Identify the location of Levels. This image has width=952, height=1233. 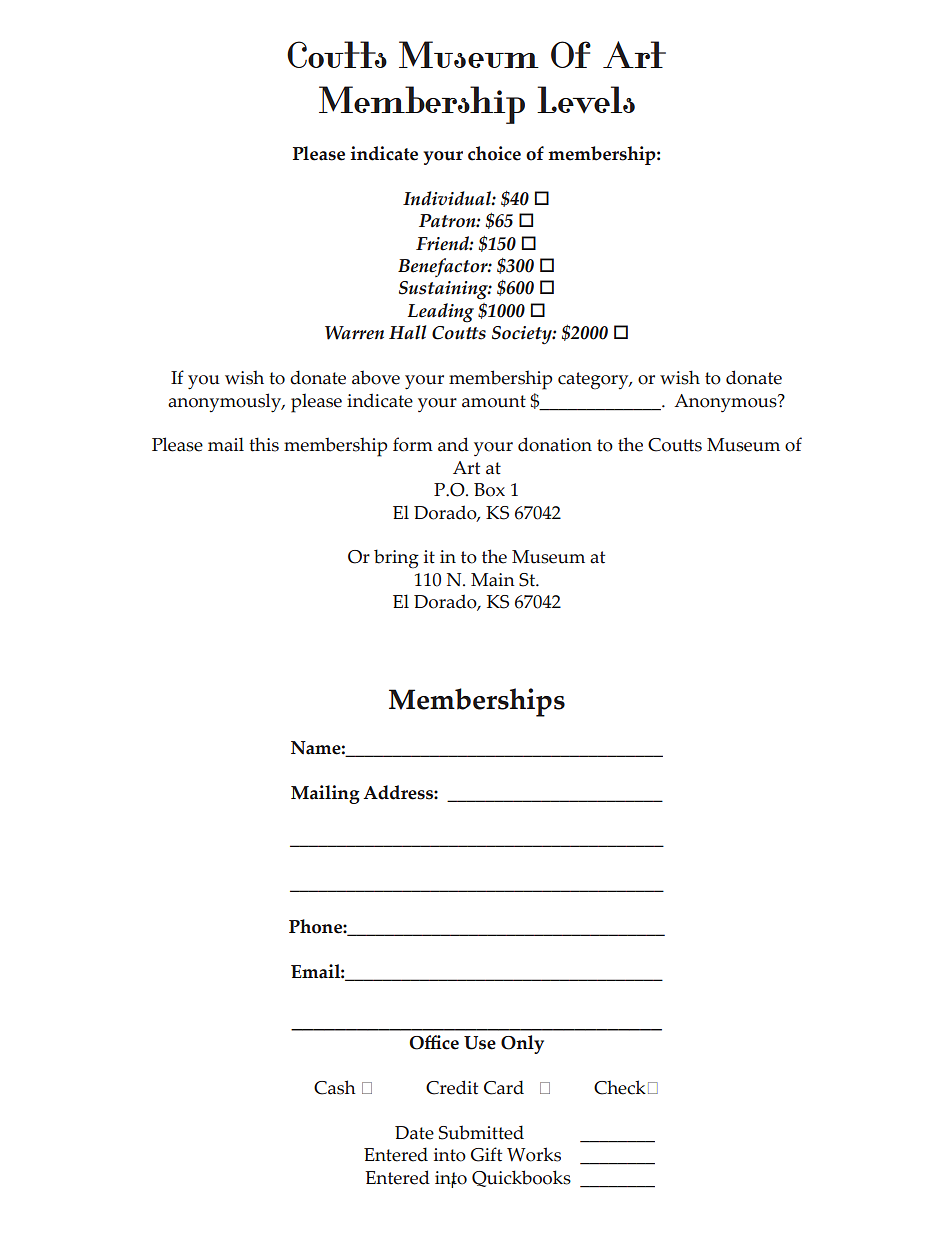
(586, 99).
